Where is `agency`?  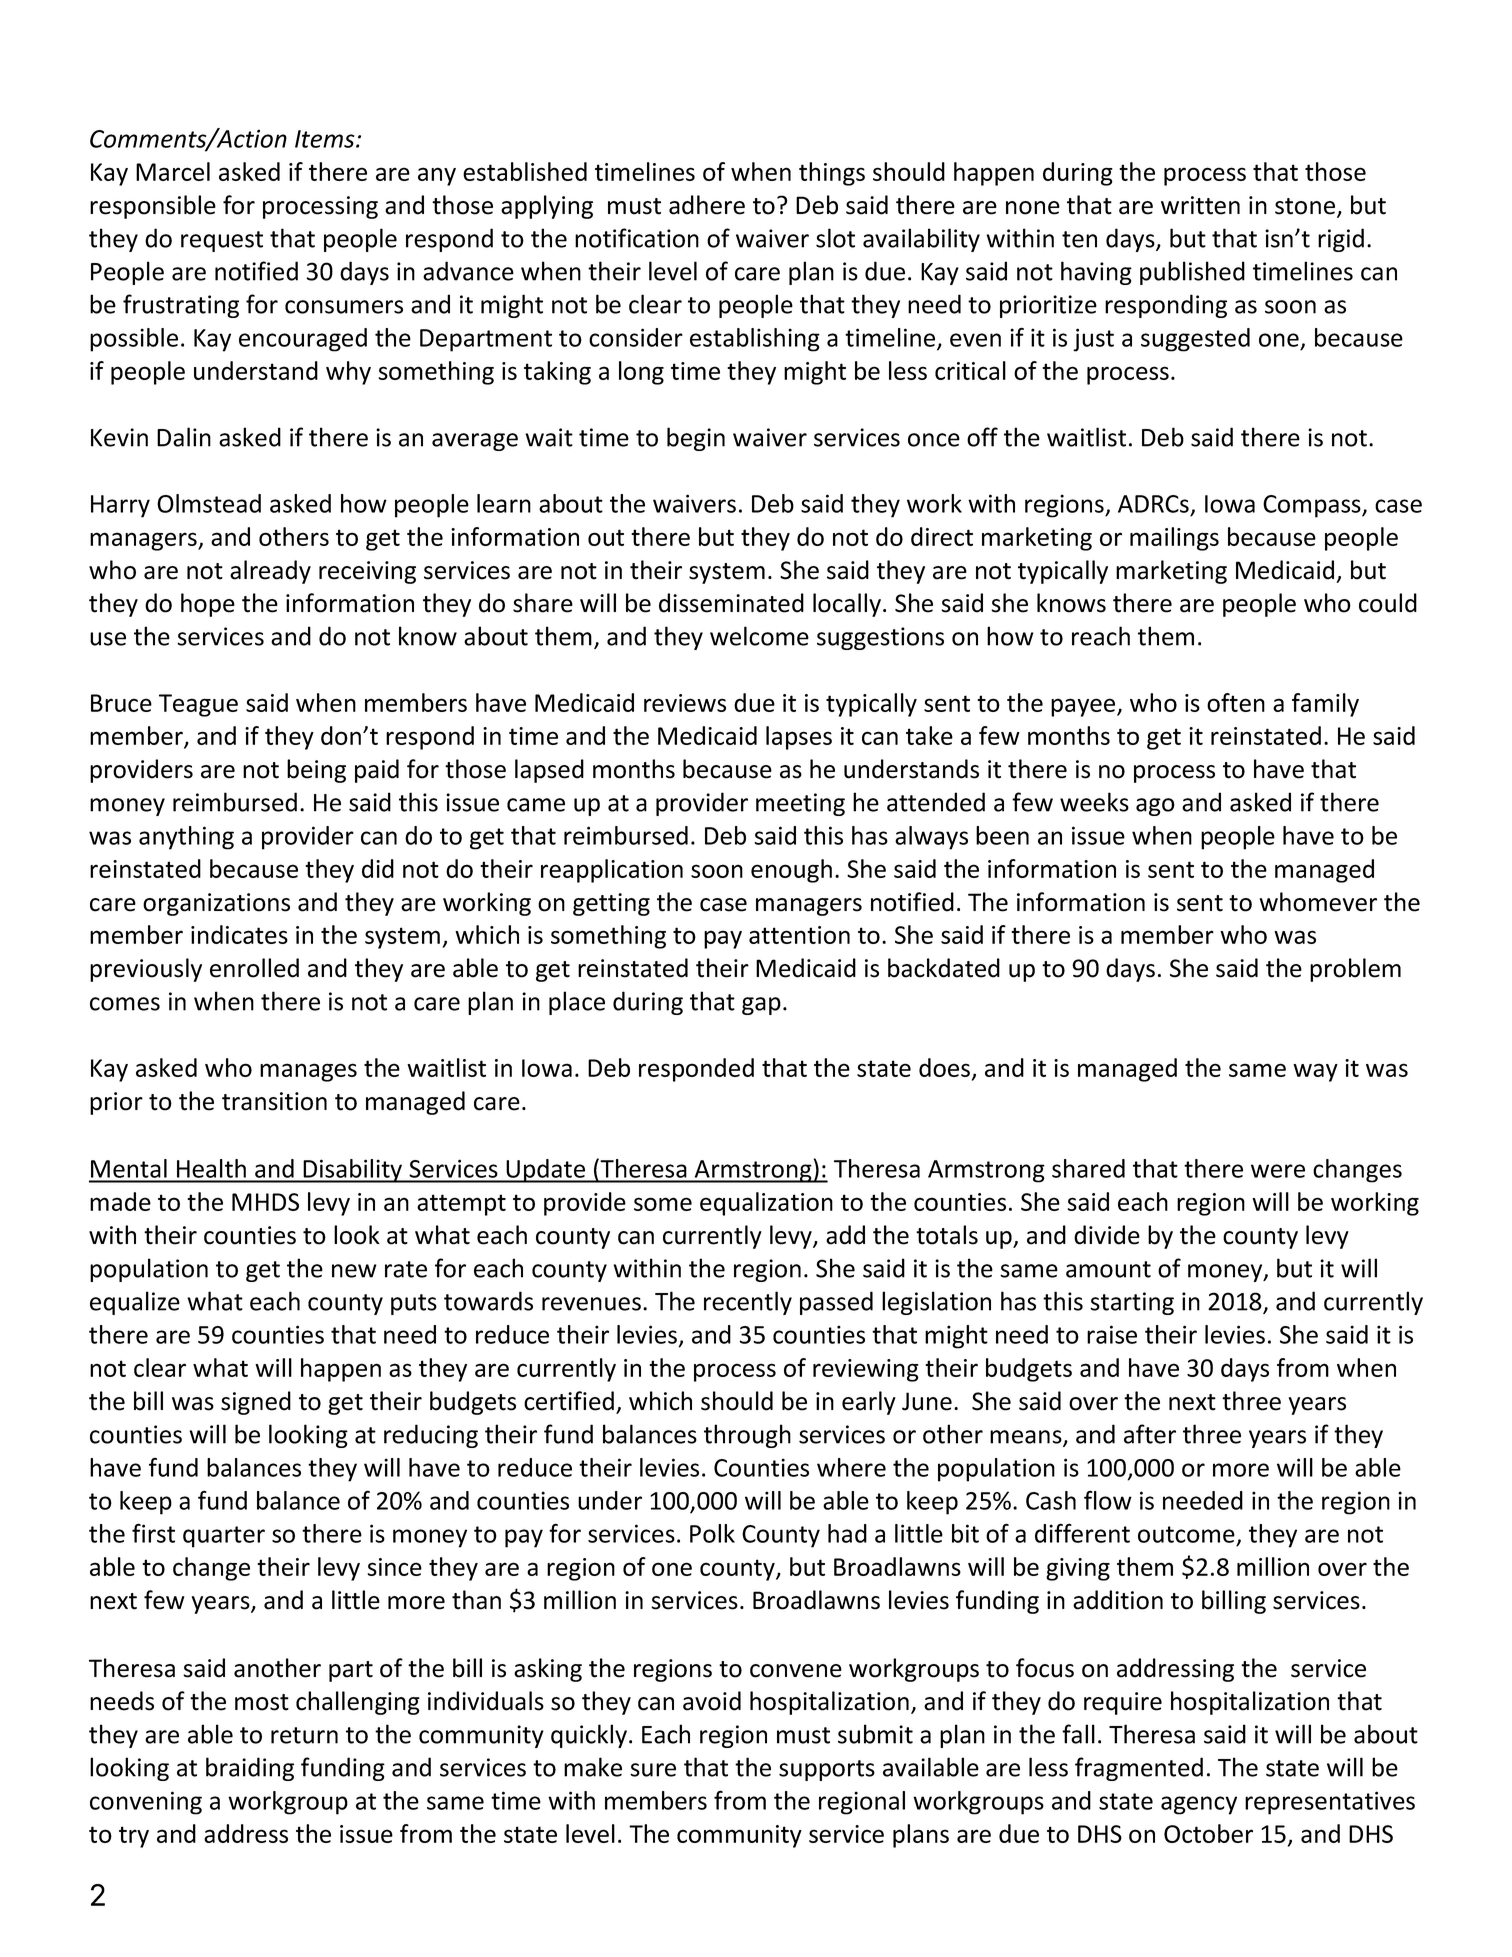 agency is located at coordinates (1199, 1805).
